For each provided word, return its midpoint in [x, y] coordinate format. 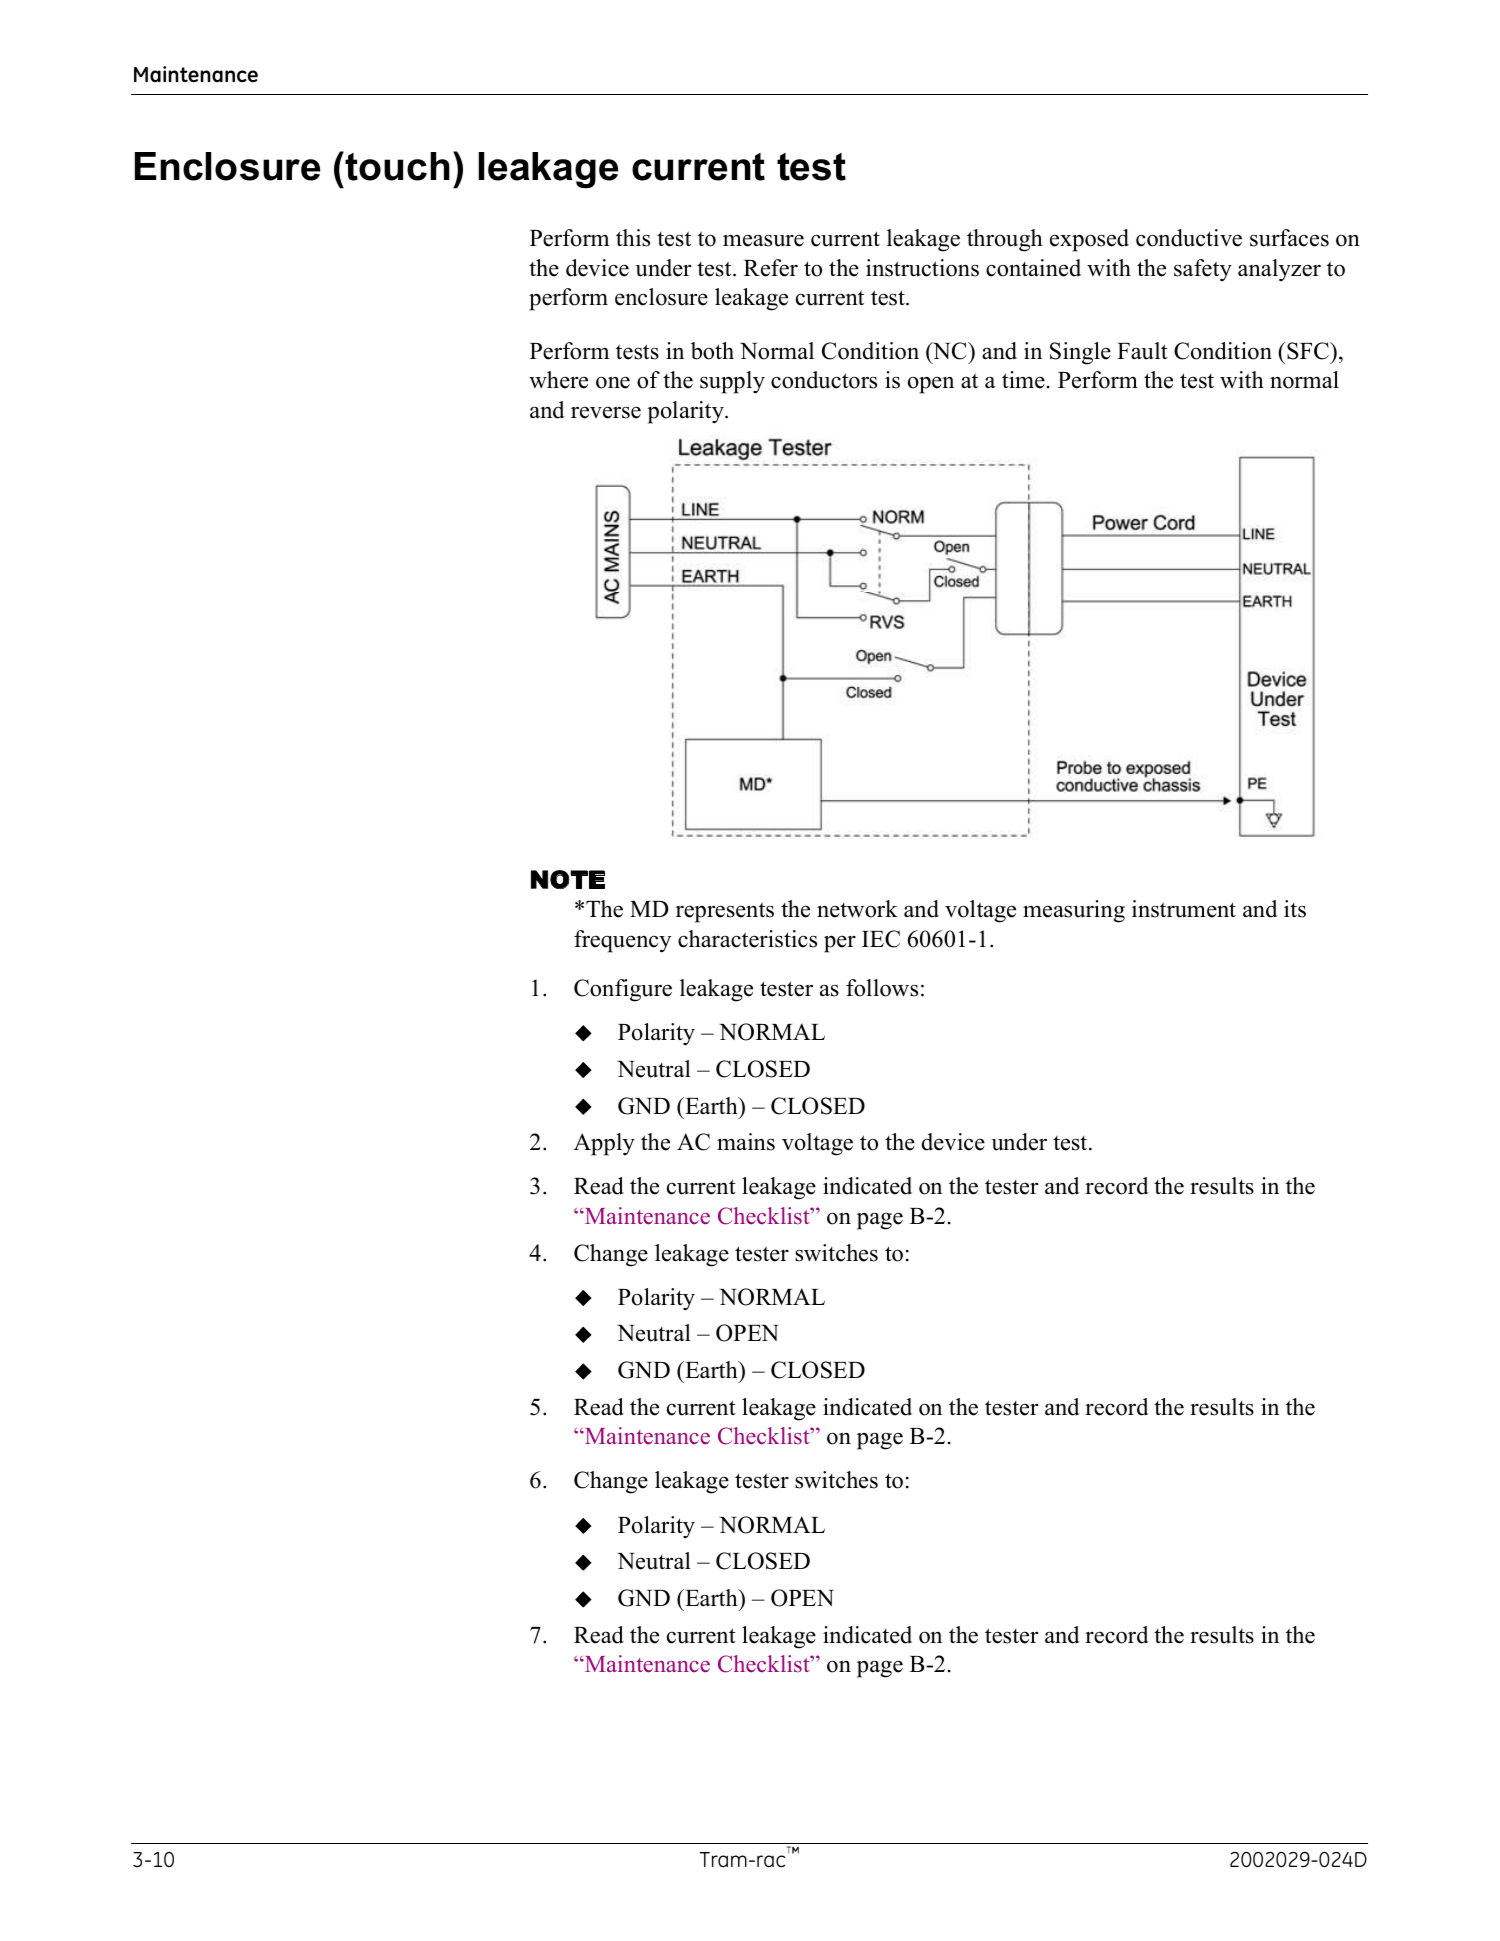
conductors [824, 380]
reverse [606, 412]
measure [763, 240]
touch [397, 166]
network [857, 909]
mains [746, 1142]
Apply [604, 1144]
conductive [1189, 238]
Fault [1142, 351]
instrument [1184, 909]
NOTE [568, 879]
